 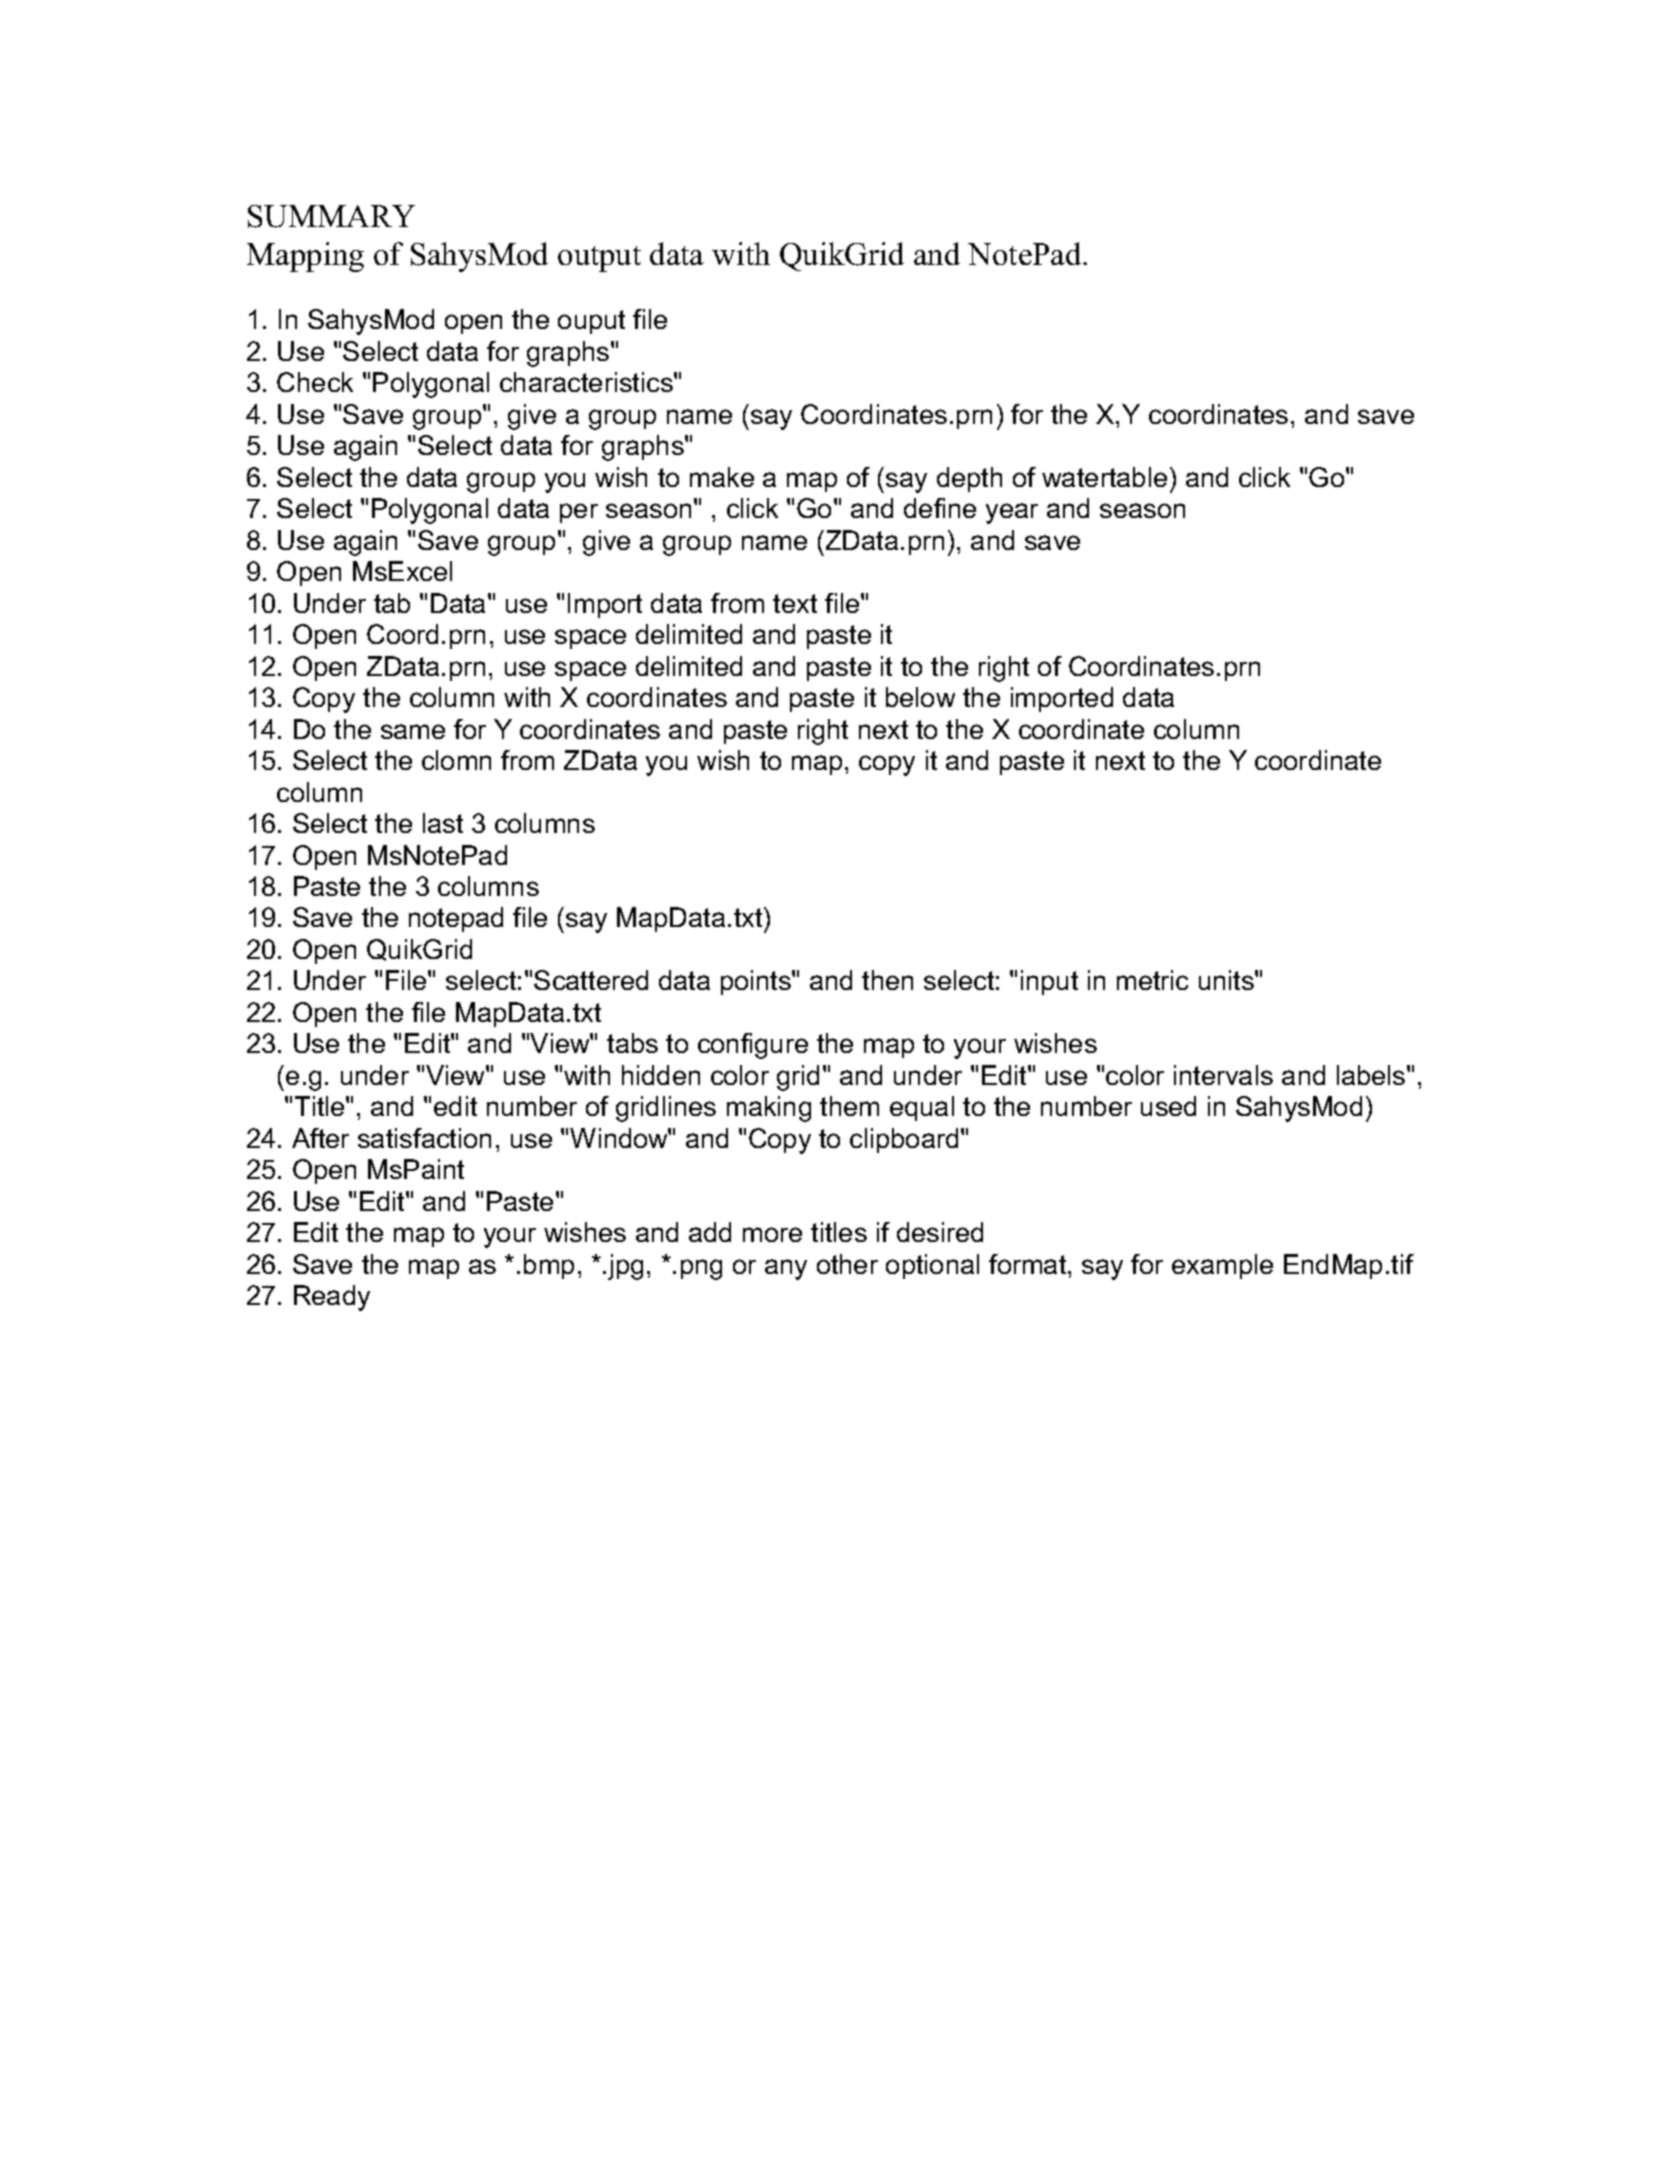 What do you see at coordinates (332, 1298) in the screenshot?
I see `Ready` at bounding box center [332, 1298].
